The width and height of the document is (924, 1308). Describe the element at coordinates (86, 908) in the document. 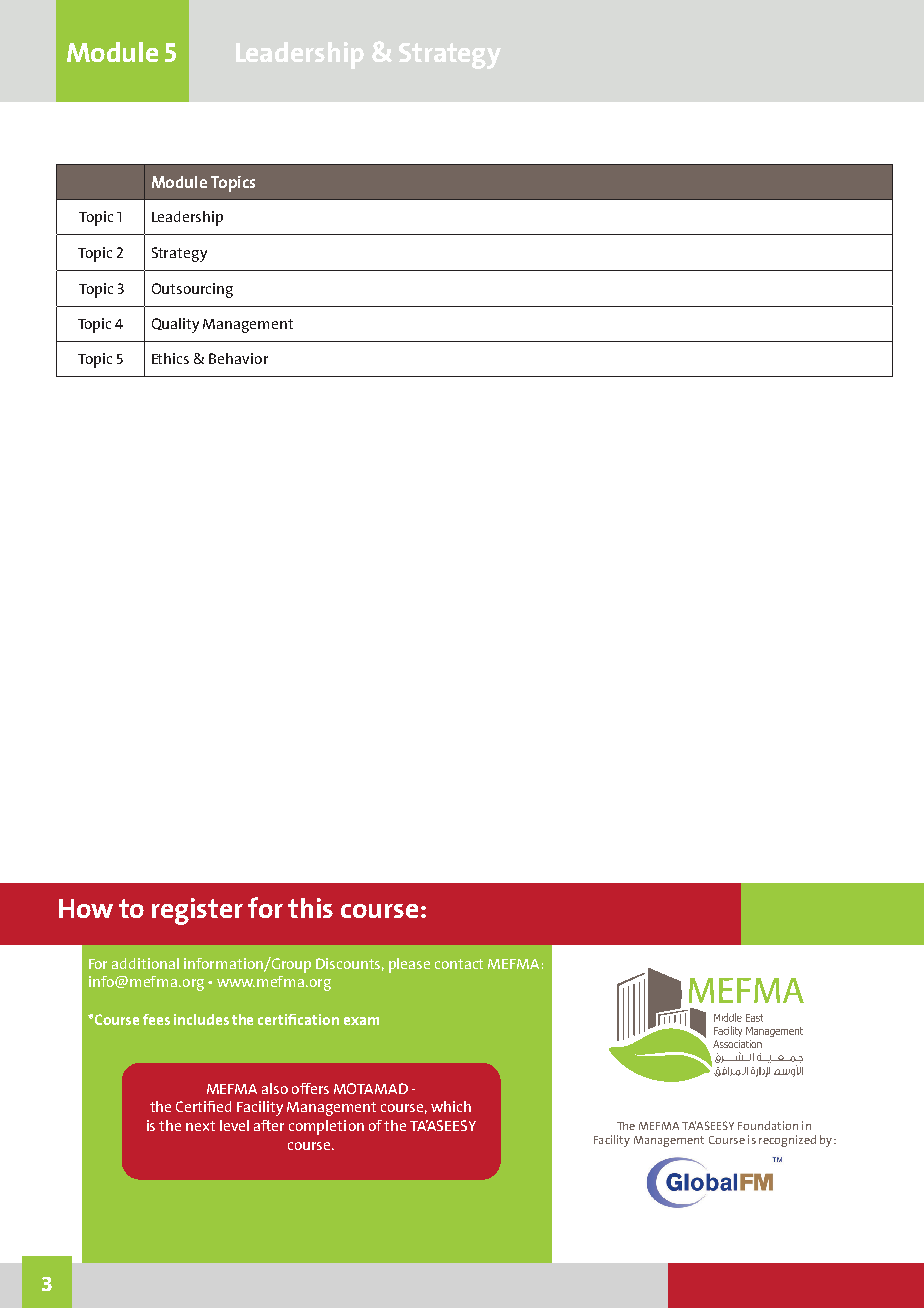

I see `How` at that location.
